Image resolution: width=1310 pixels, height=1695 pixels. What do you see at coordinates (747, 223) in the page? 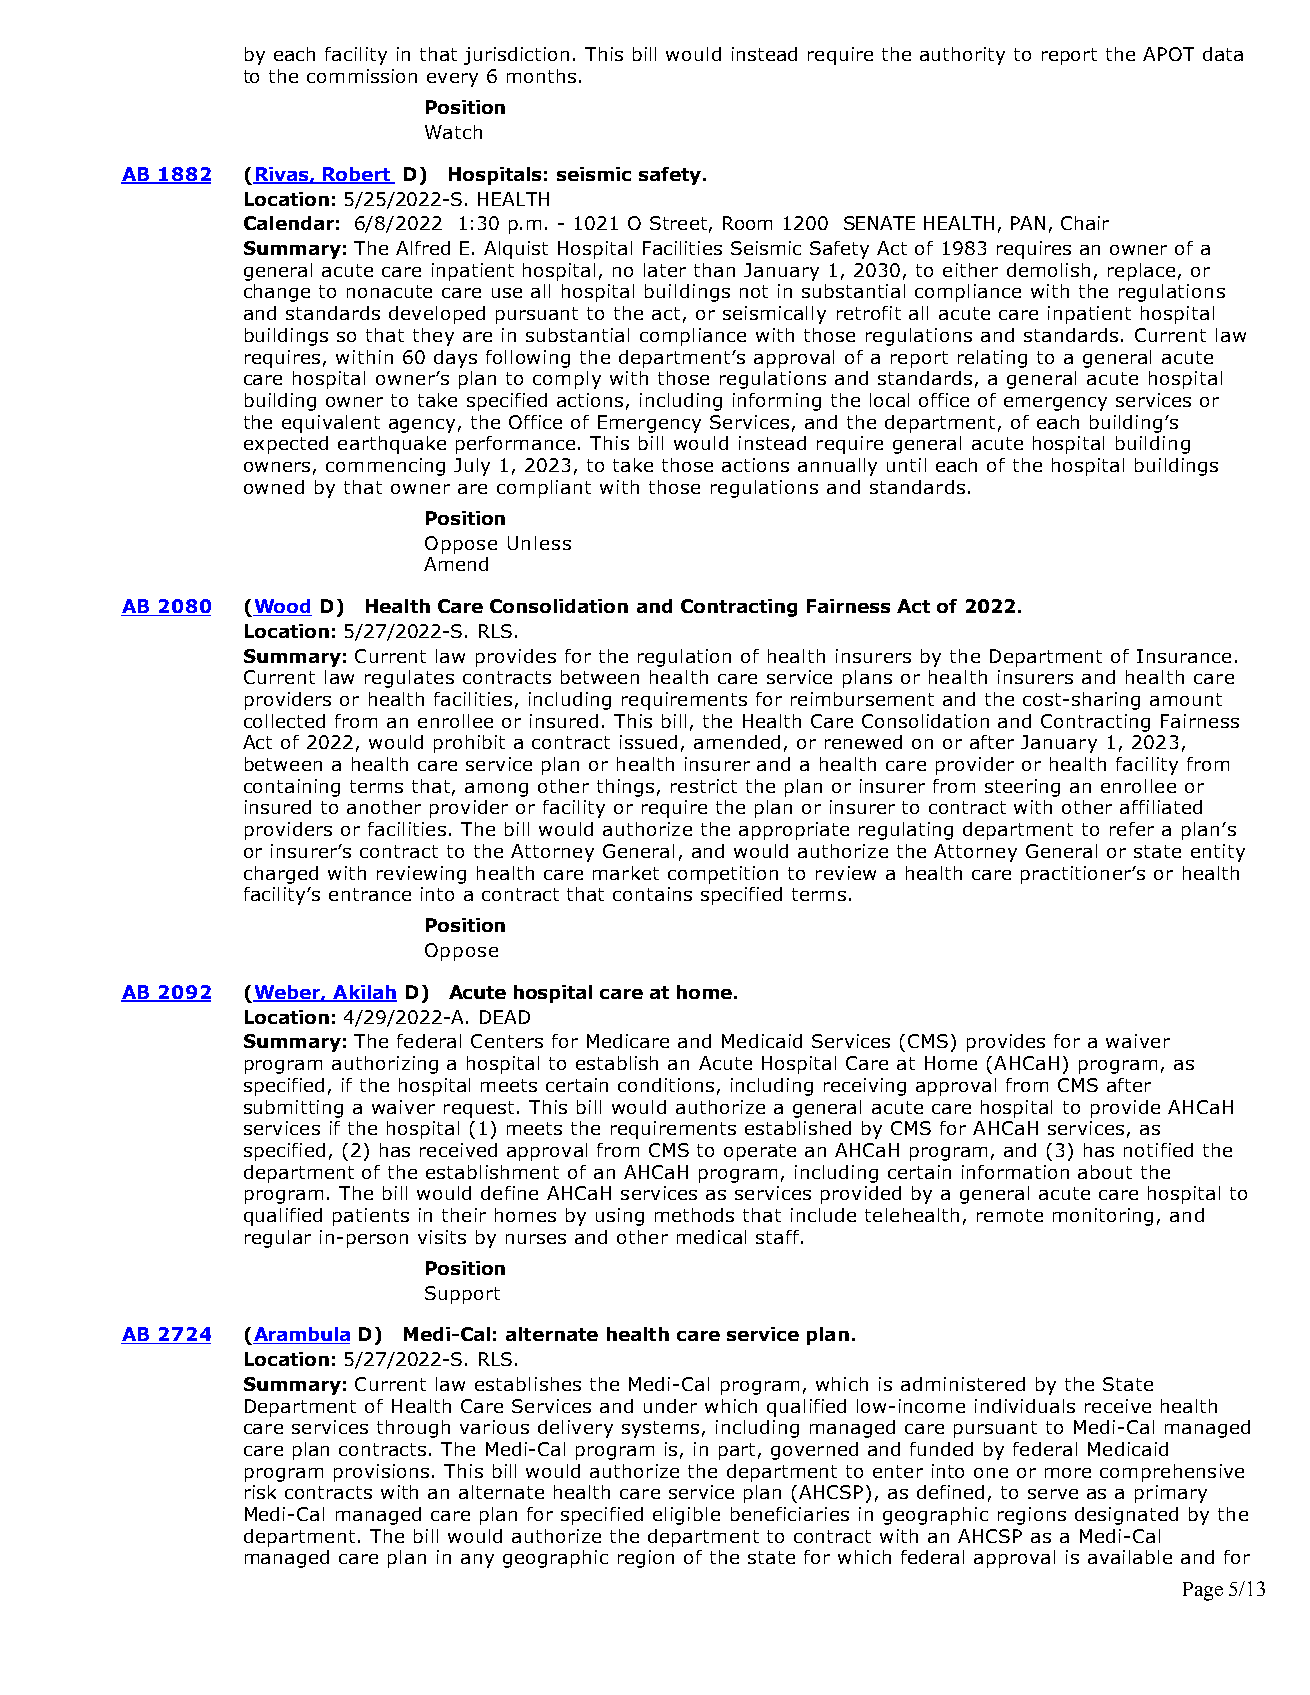
I see `Room` at bounding box center [747, 223].
